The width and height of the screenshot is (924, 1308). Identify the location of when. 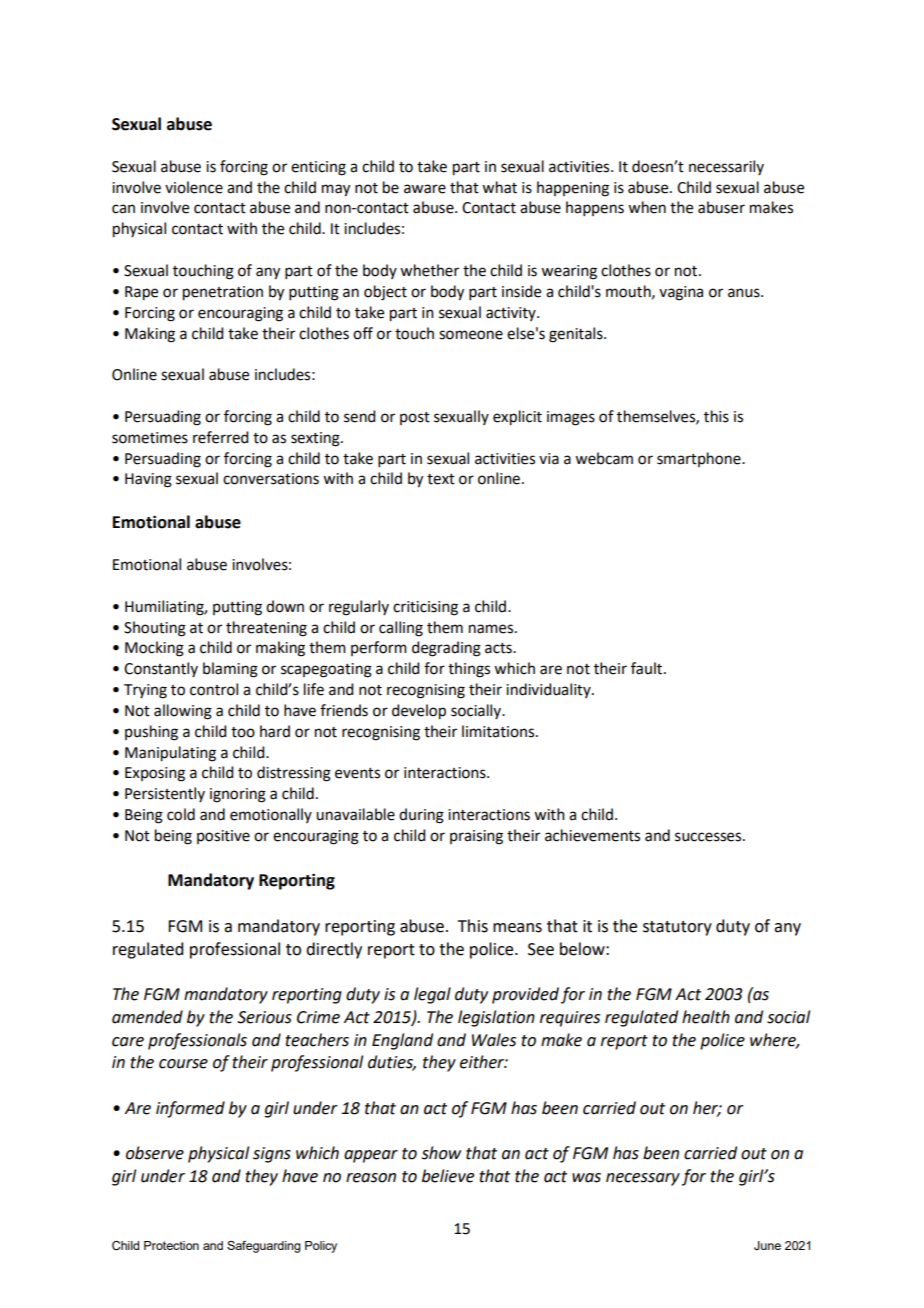
(647, 207).
